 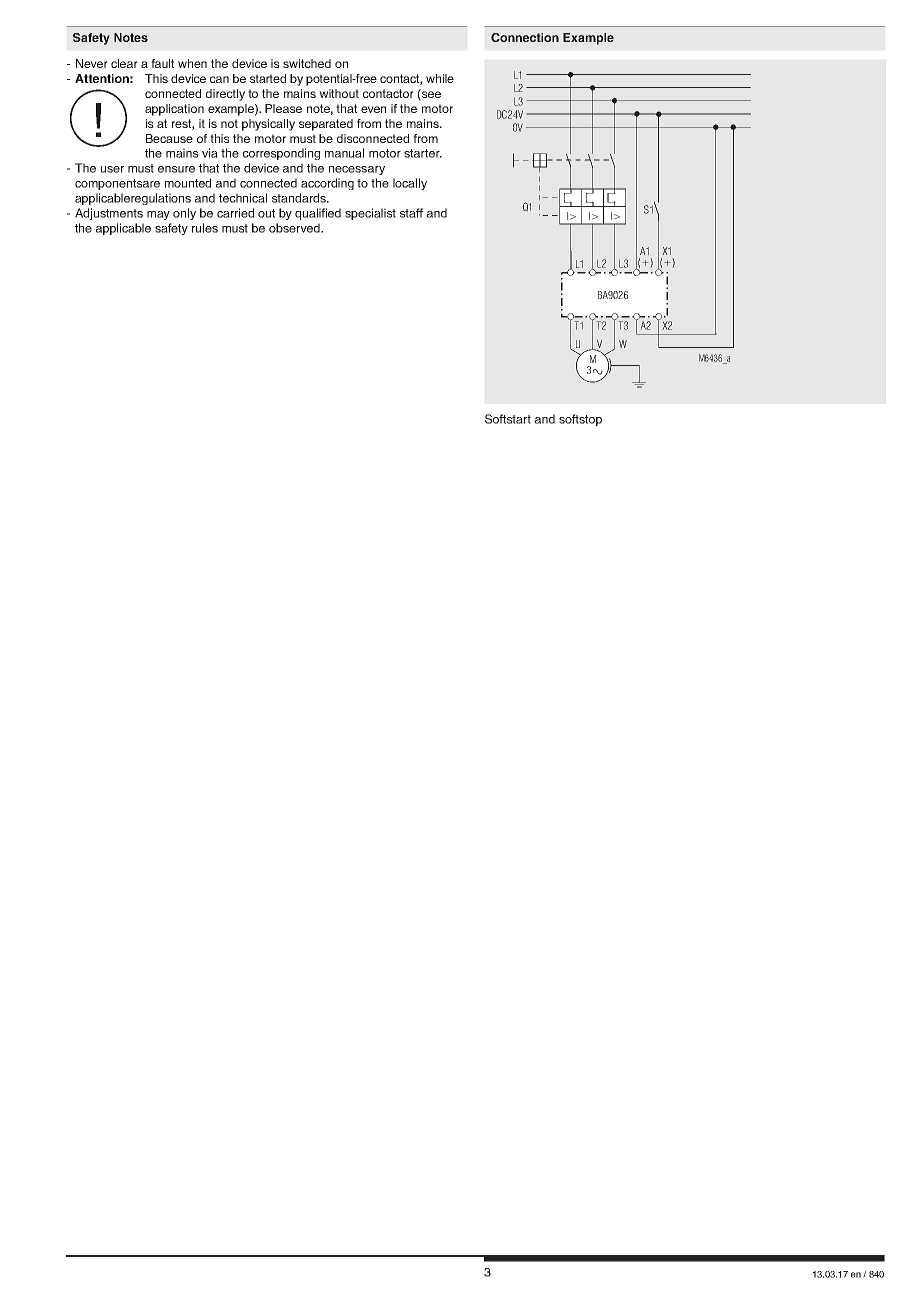 What do you see at coordinates (327, 184) in the image?
I see `according` at bounding box center [327, 184].
